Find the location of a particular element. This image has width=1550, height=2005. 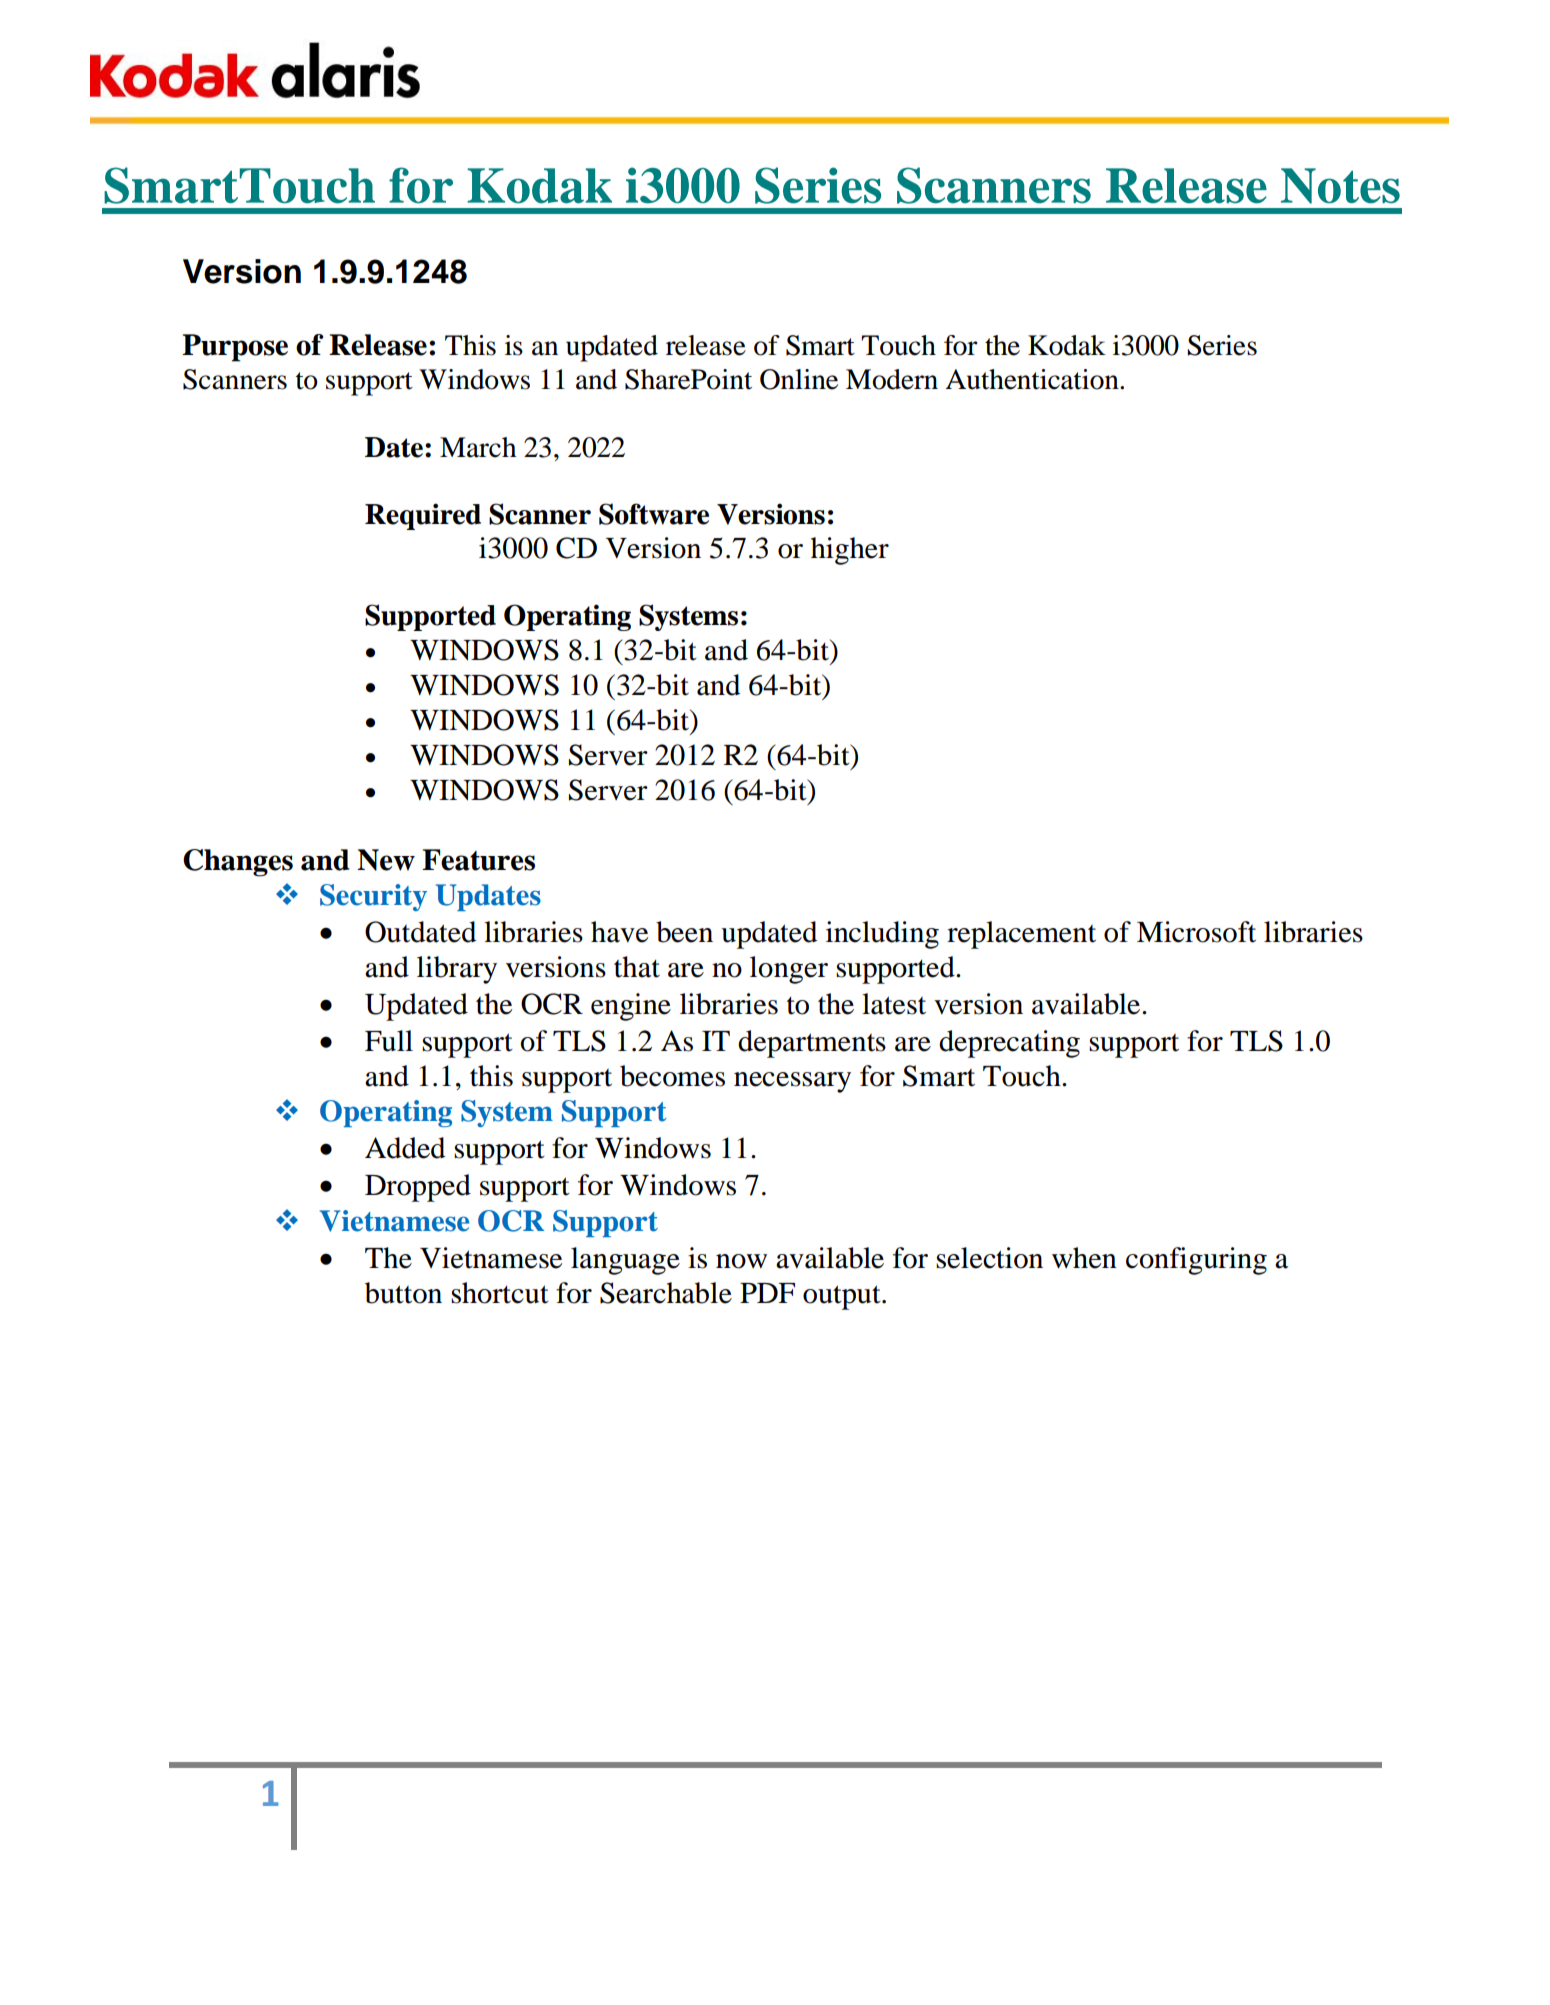

now is located at coordinates (741, 1261).
